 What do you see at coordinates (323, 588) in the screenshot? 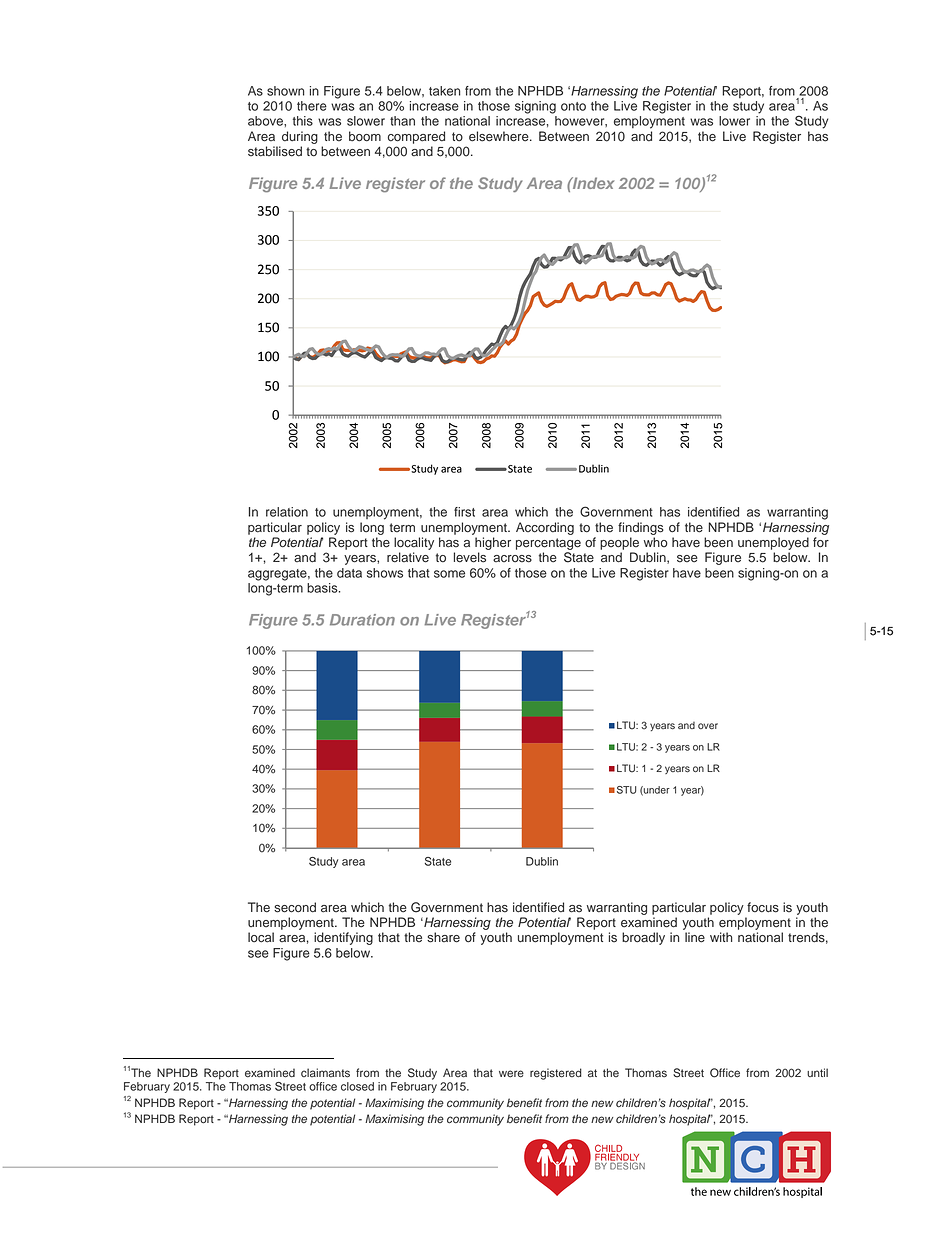
I see `basis` at bounding box center [323, 588].
